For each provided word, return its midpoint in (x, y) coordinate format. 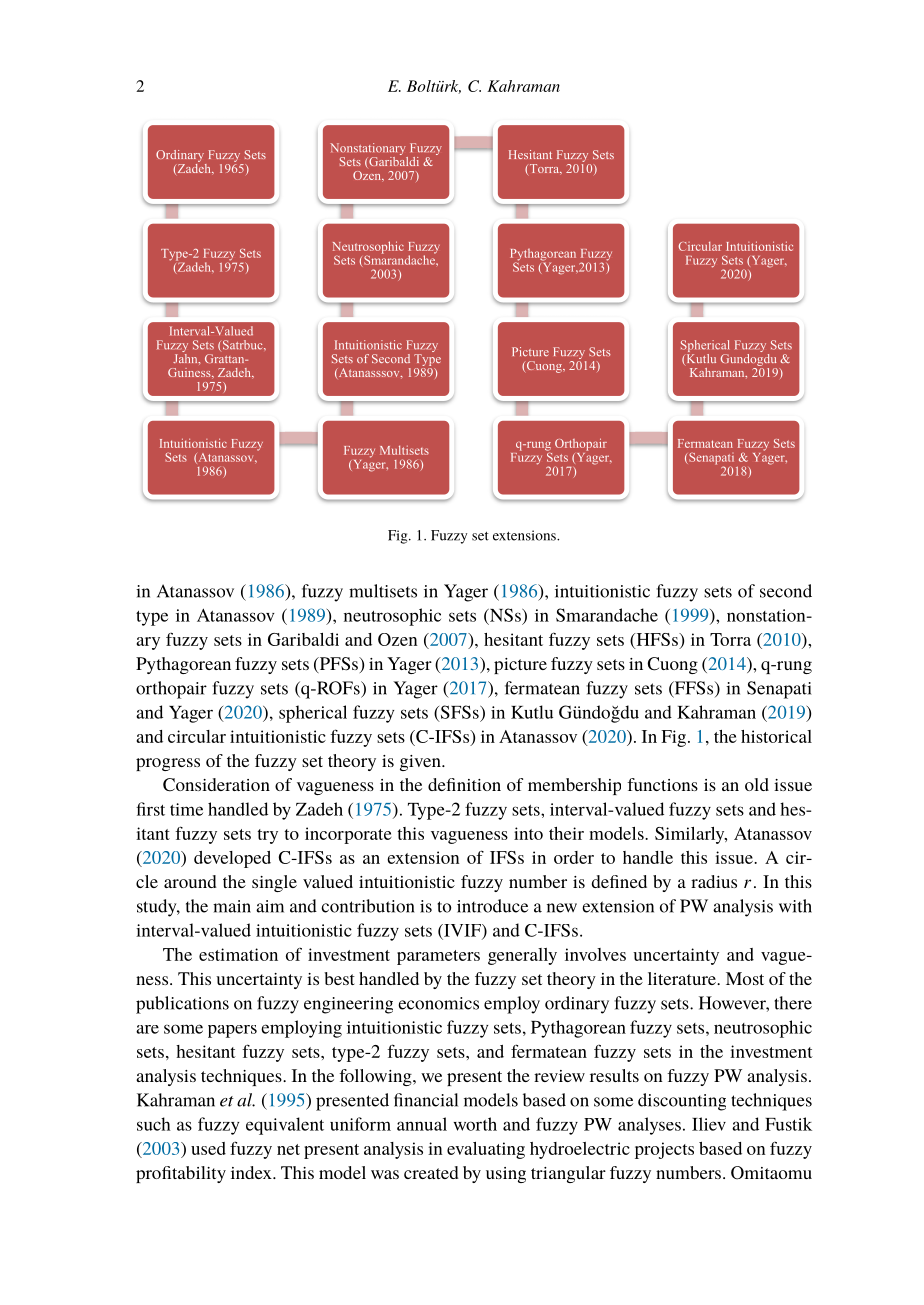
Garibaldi (303, 639)
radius (714, 881)
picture (520, 666)
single (274, 883)
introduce (492, 906)
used (208, 1148)
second (786, 591)
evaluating (486, 1150)
